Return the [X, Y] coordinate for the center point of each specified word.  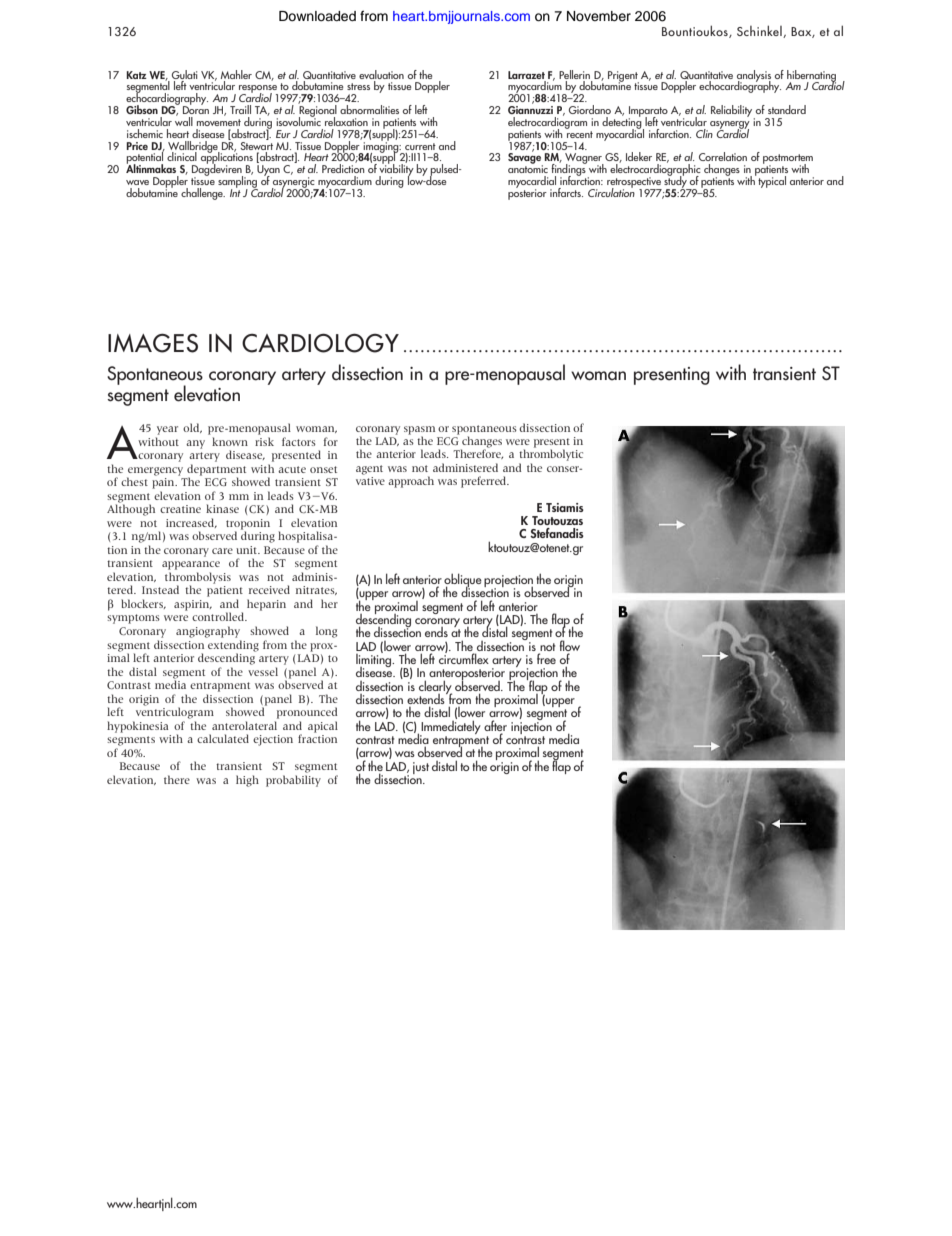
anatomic [528, 168]
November [599, 16]
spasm [419, 431]
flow [570, 645]
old [192, 428]
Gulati [185, 74]
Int [235, 192]
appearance [191, 565]
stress [358, 86]
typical [771, 181]
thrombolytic [551, 455]
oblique [462, 581]
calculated [223, 738]
